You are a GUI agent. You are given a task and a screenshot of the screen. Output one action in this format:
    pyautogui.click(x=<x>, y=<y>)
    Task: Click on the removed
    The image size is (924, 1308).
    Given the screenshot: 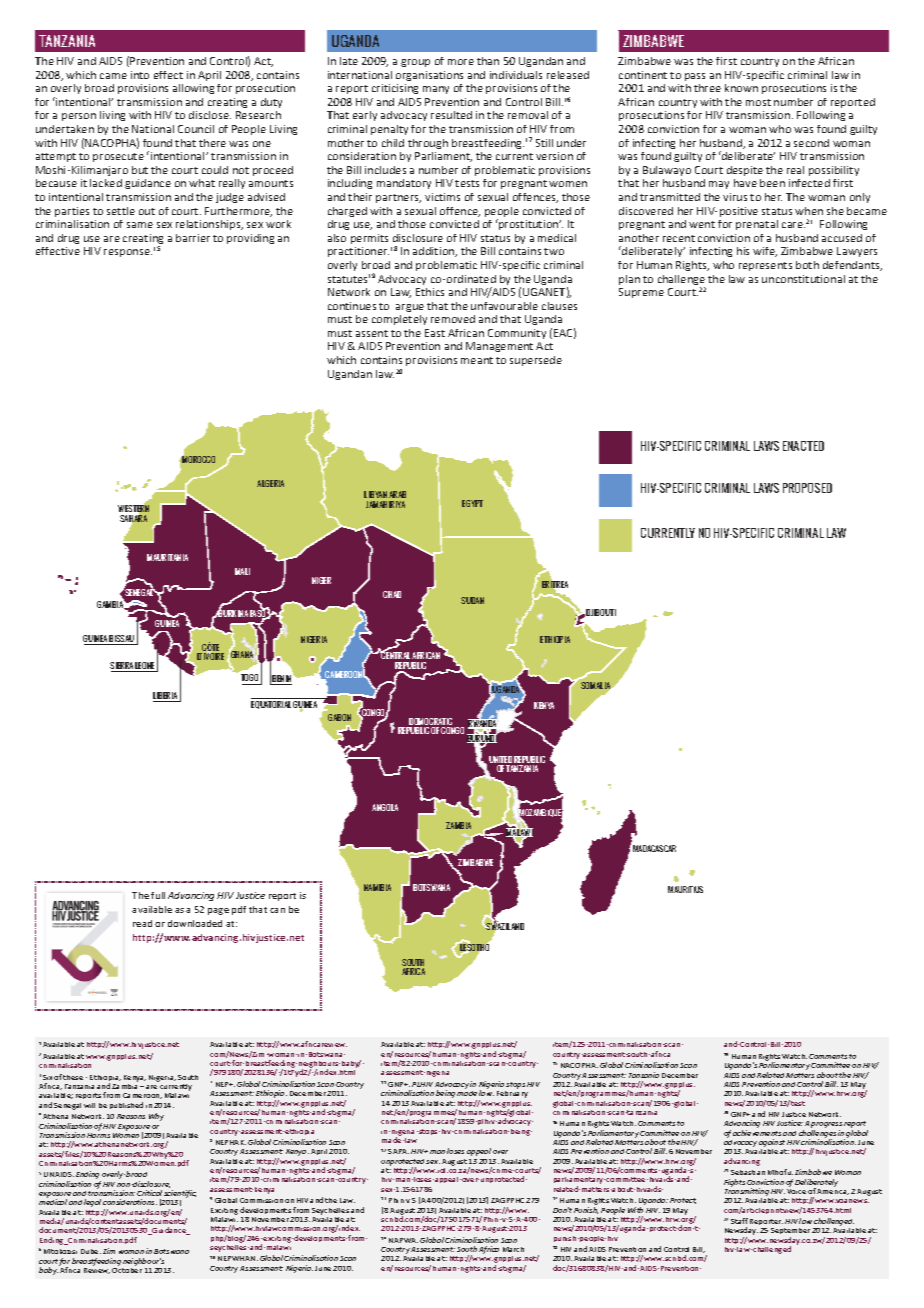 What is the action you would take?
    pyautogui.click(x=453, y=319)
